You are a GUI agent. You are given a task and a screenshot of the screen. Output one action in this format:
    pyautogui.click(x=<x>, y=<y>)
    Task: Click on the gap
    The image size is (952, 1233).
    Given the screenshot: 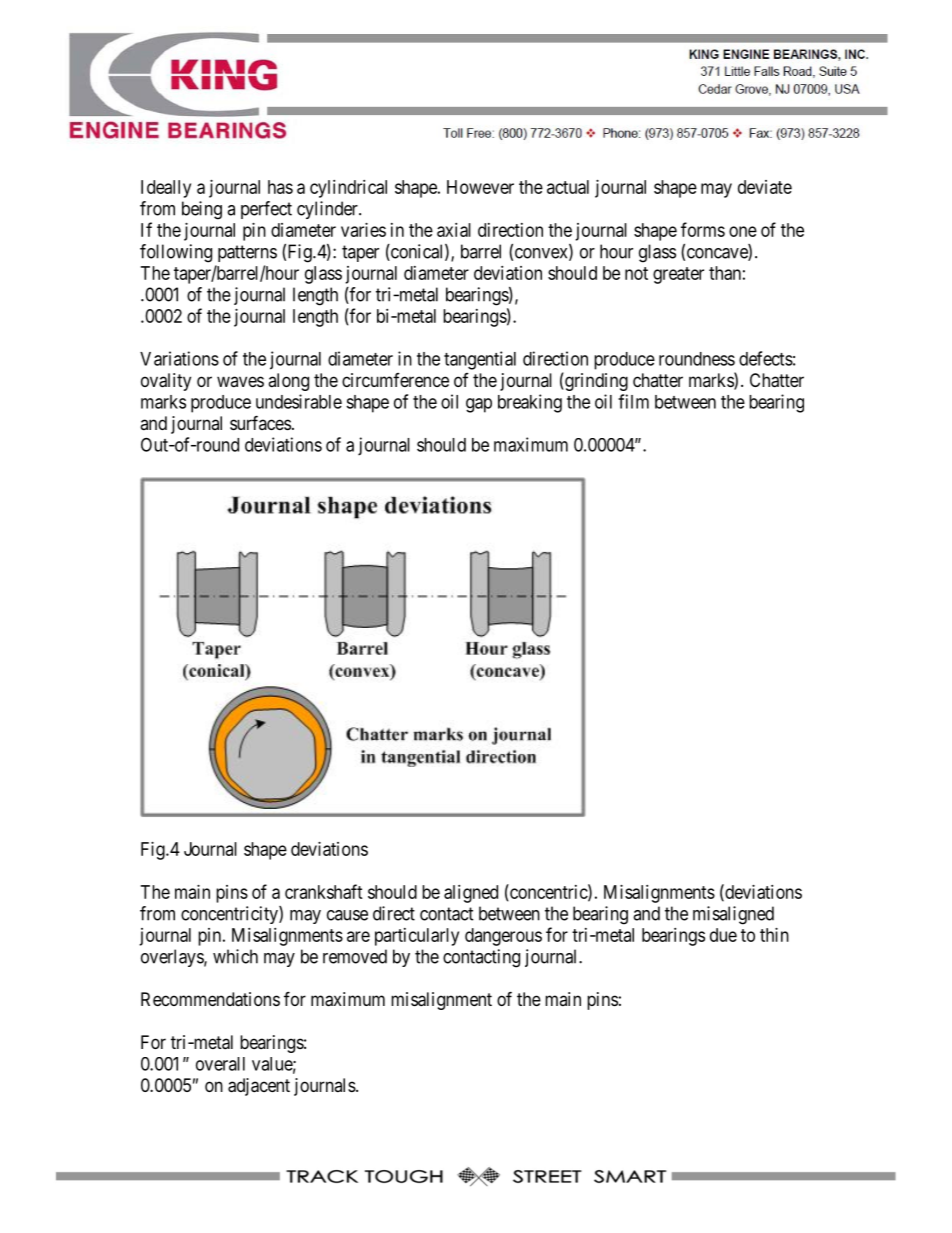 What is the action you would take?
    pyautogui.click(x=479, y=405)
